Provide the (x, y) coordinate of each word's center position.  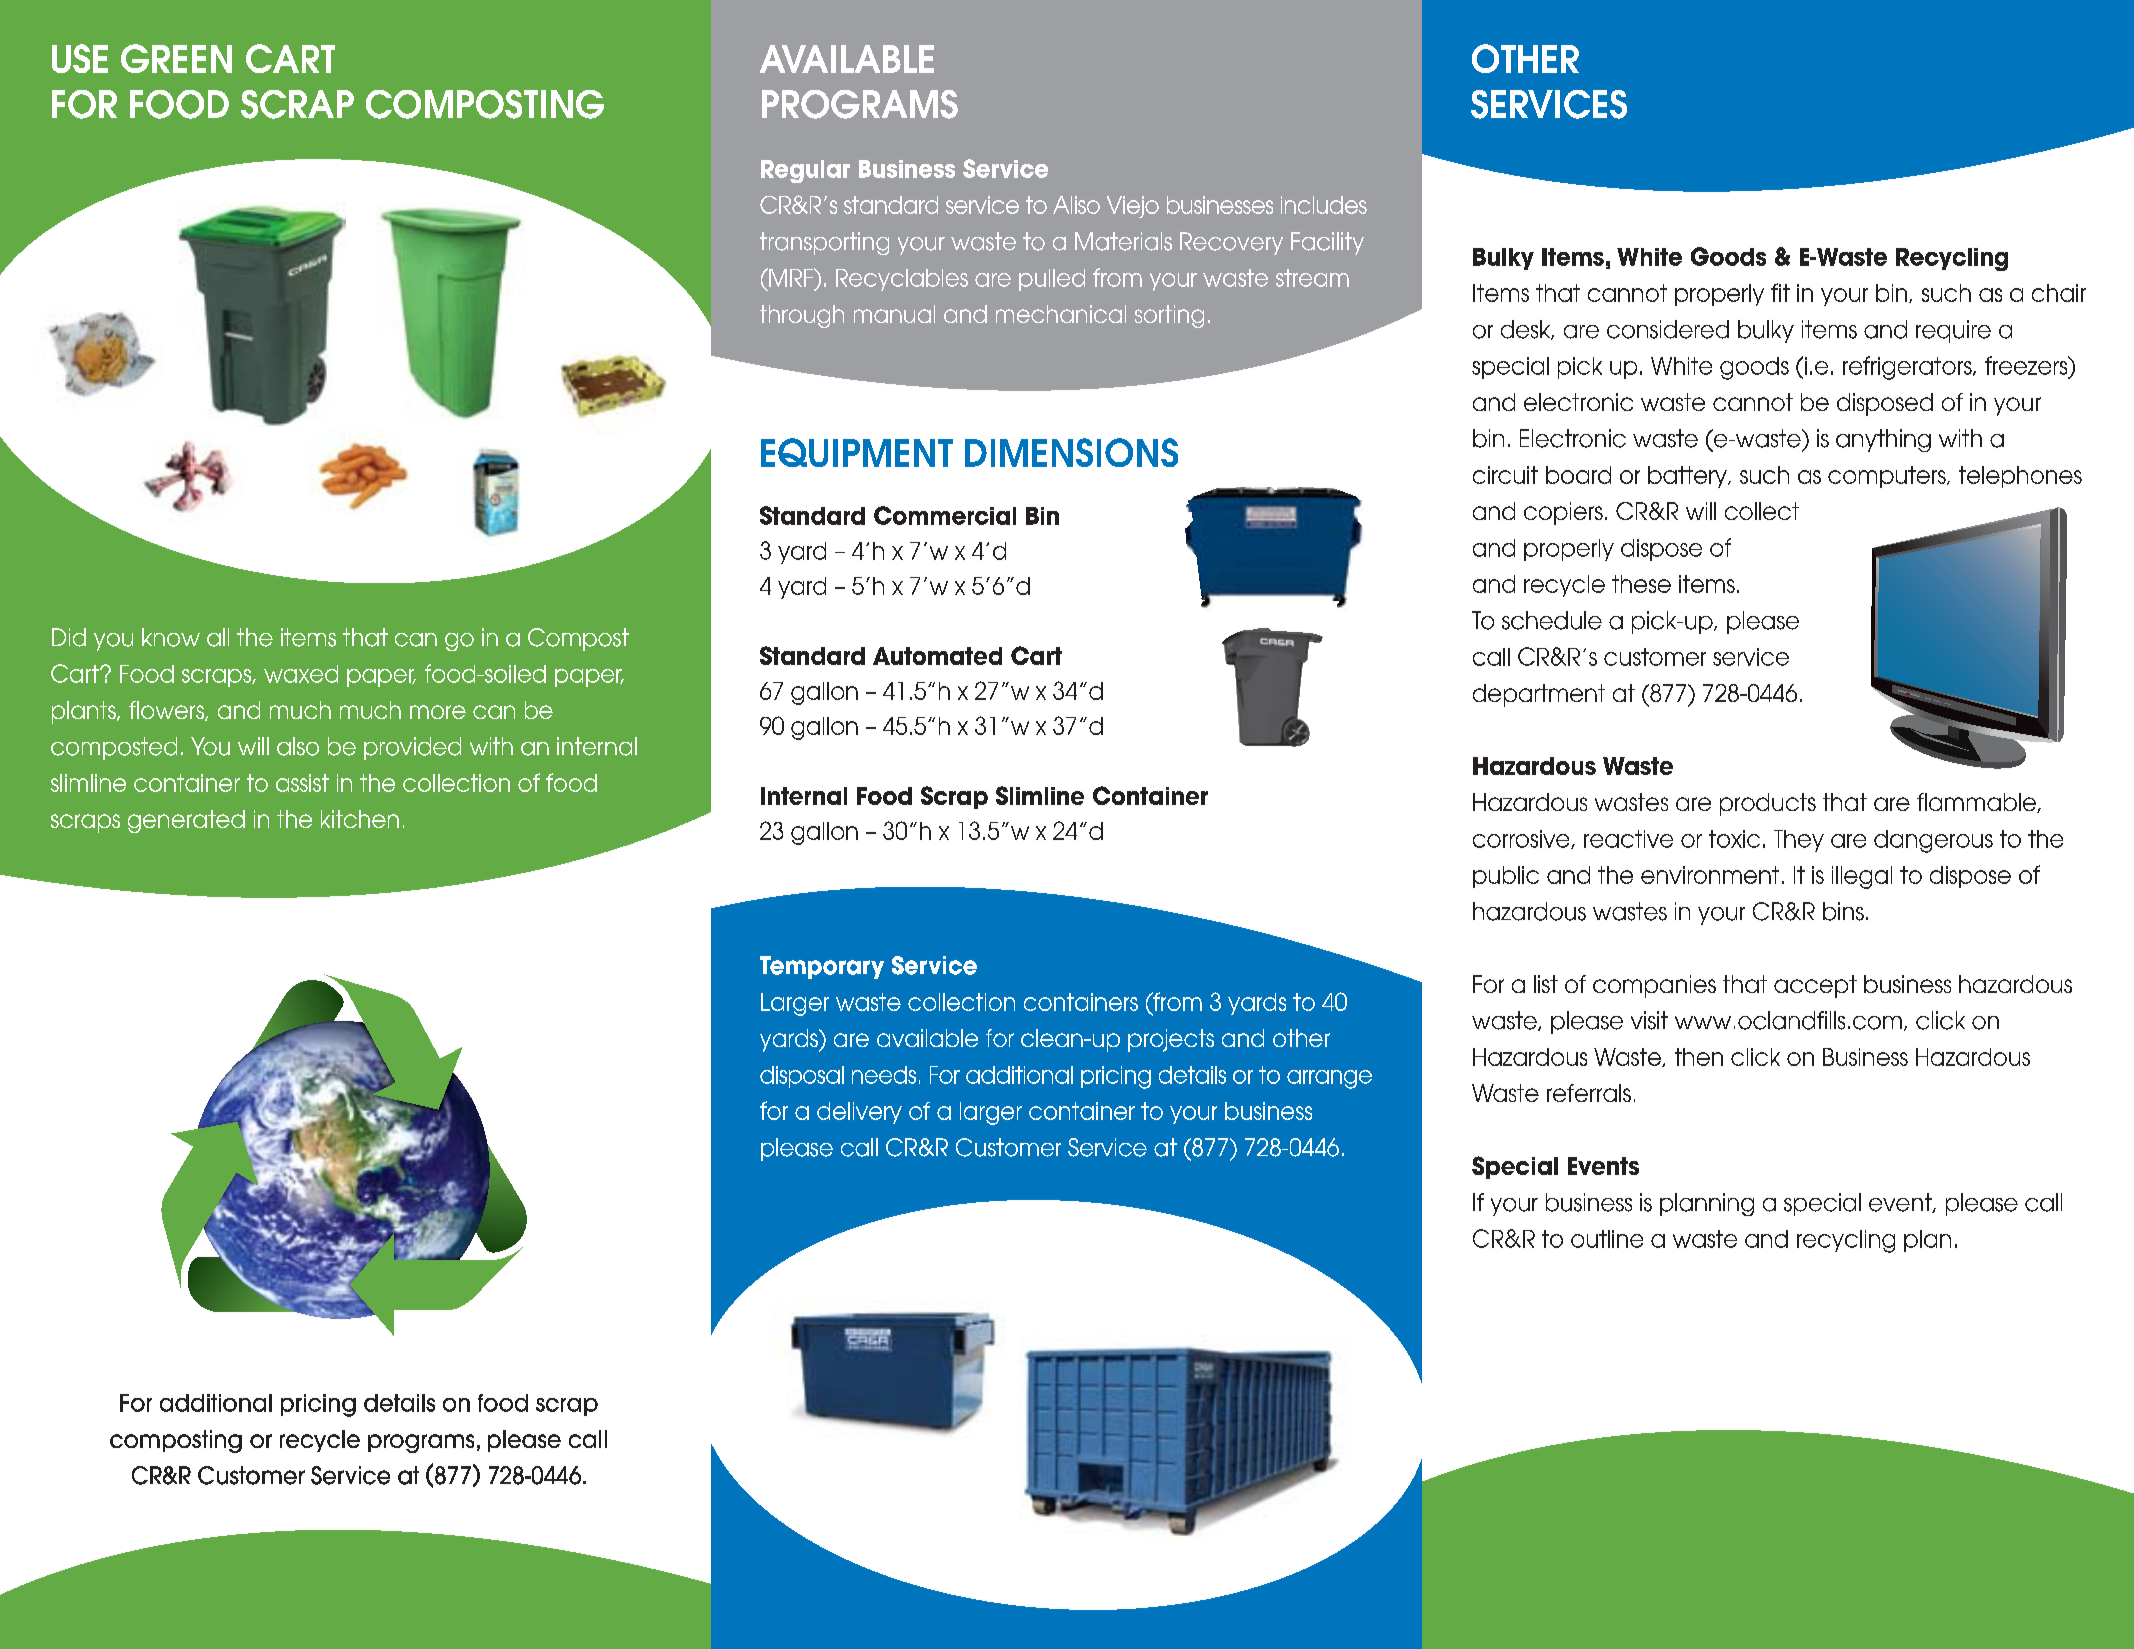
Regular (805, 171)
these (1641, 584)
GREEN (176, 58)
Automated (937, 656)
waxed (301, 674)
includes (1324, 205)
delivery (859, 1113)
